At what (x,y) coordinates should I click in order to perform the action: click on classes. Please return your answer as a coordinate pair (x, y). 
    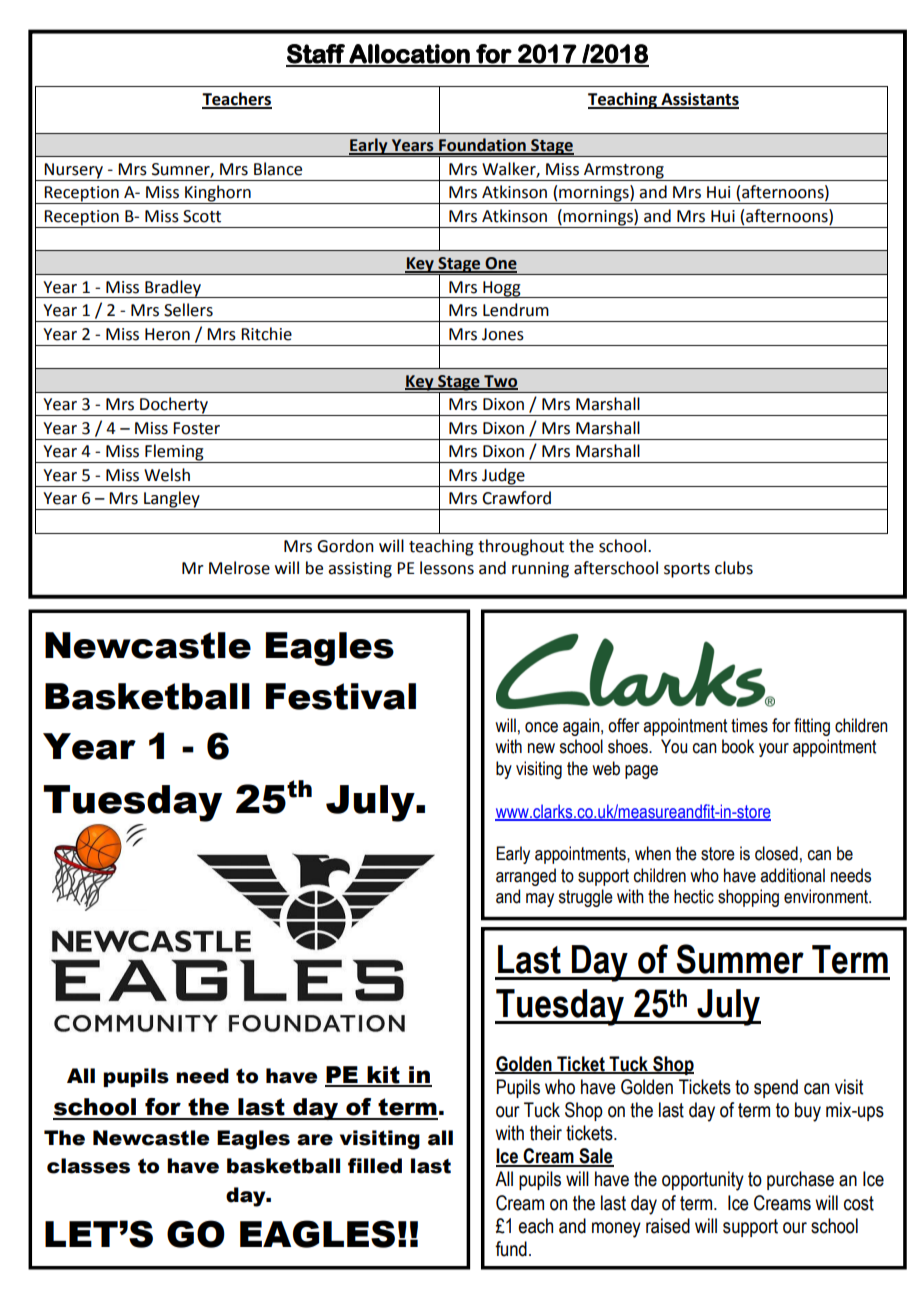
    Looking at the image, I should click on (88, 1166).
